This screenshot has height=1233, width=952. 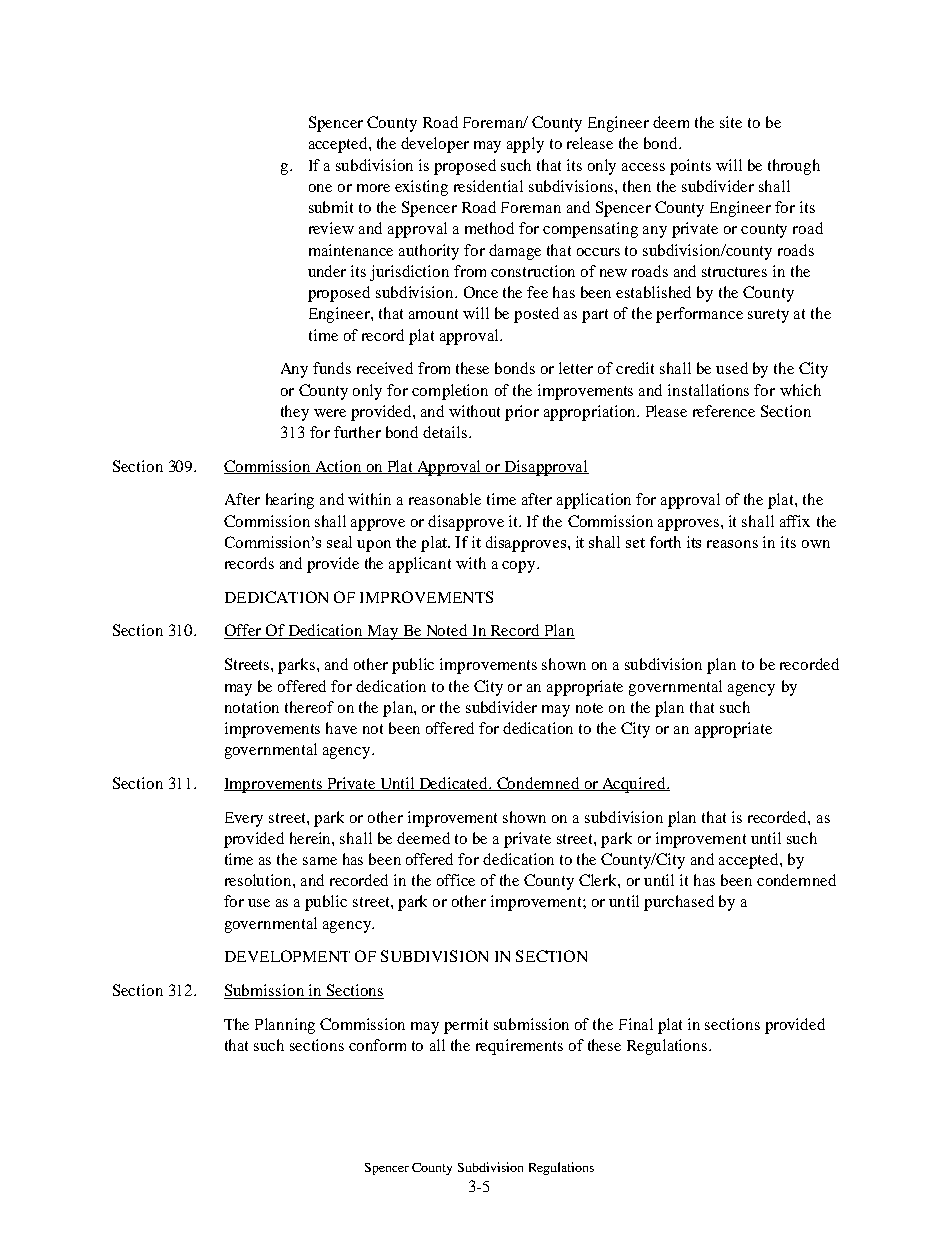 I want to click on apply, so click(x=525, y=145).
